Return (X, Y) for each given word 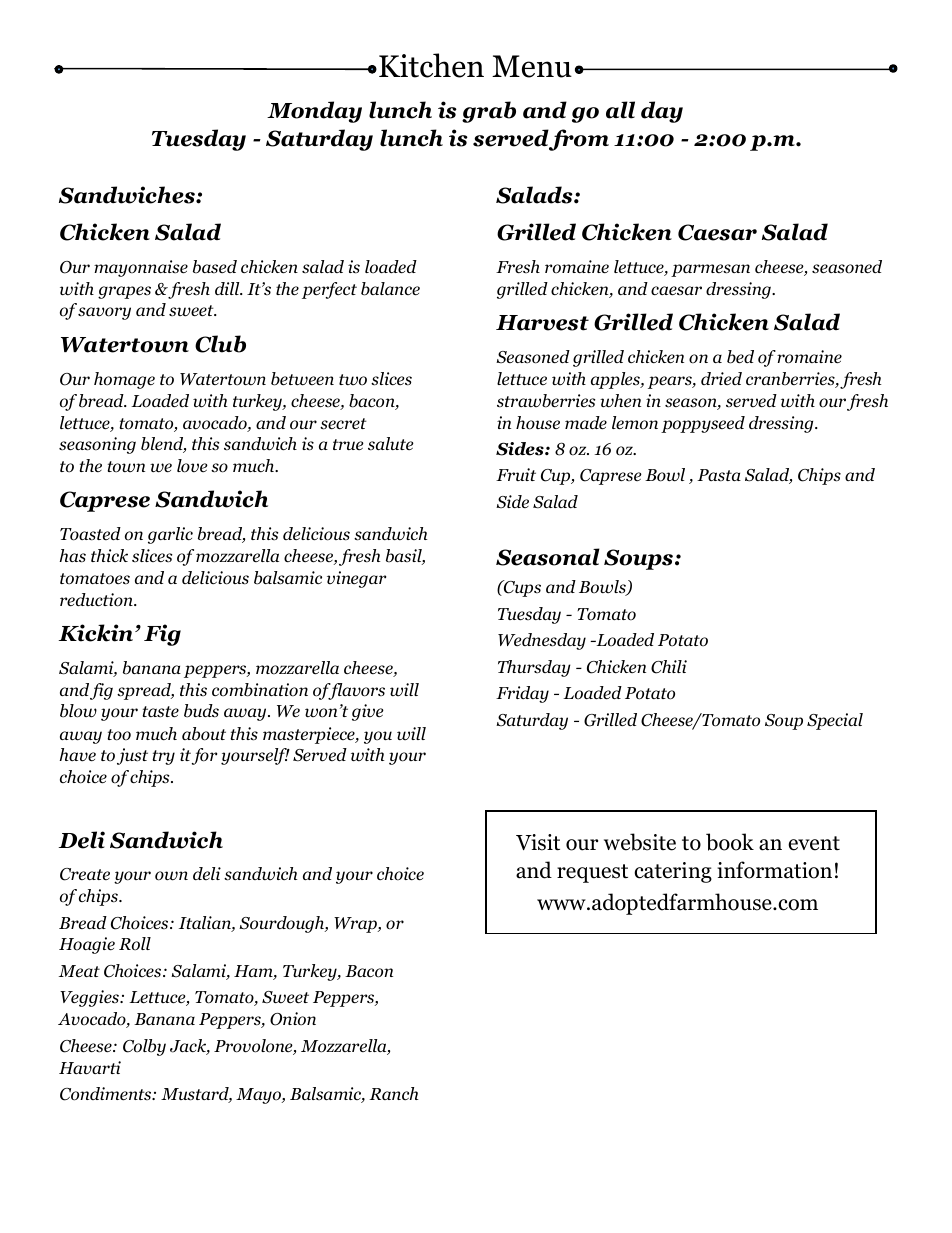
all (620, 110)
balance (390, 289)
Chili (669, 667)
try (164, 757)
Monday (314, 112)
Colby (144, 1047)
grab (489, 112)
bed (740, 357)
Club (220, 344)
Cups (521, 588)
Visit (538, 842)
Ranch (394, 1093)
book (730, 842)
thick (109, 555)
